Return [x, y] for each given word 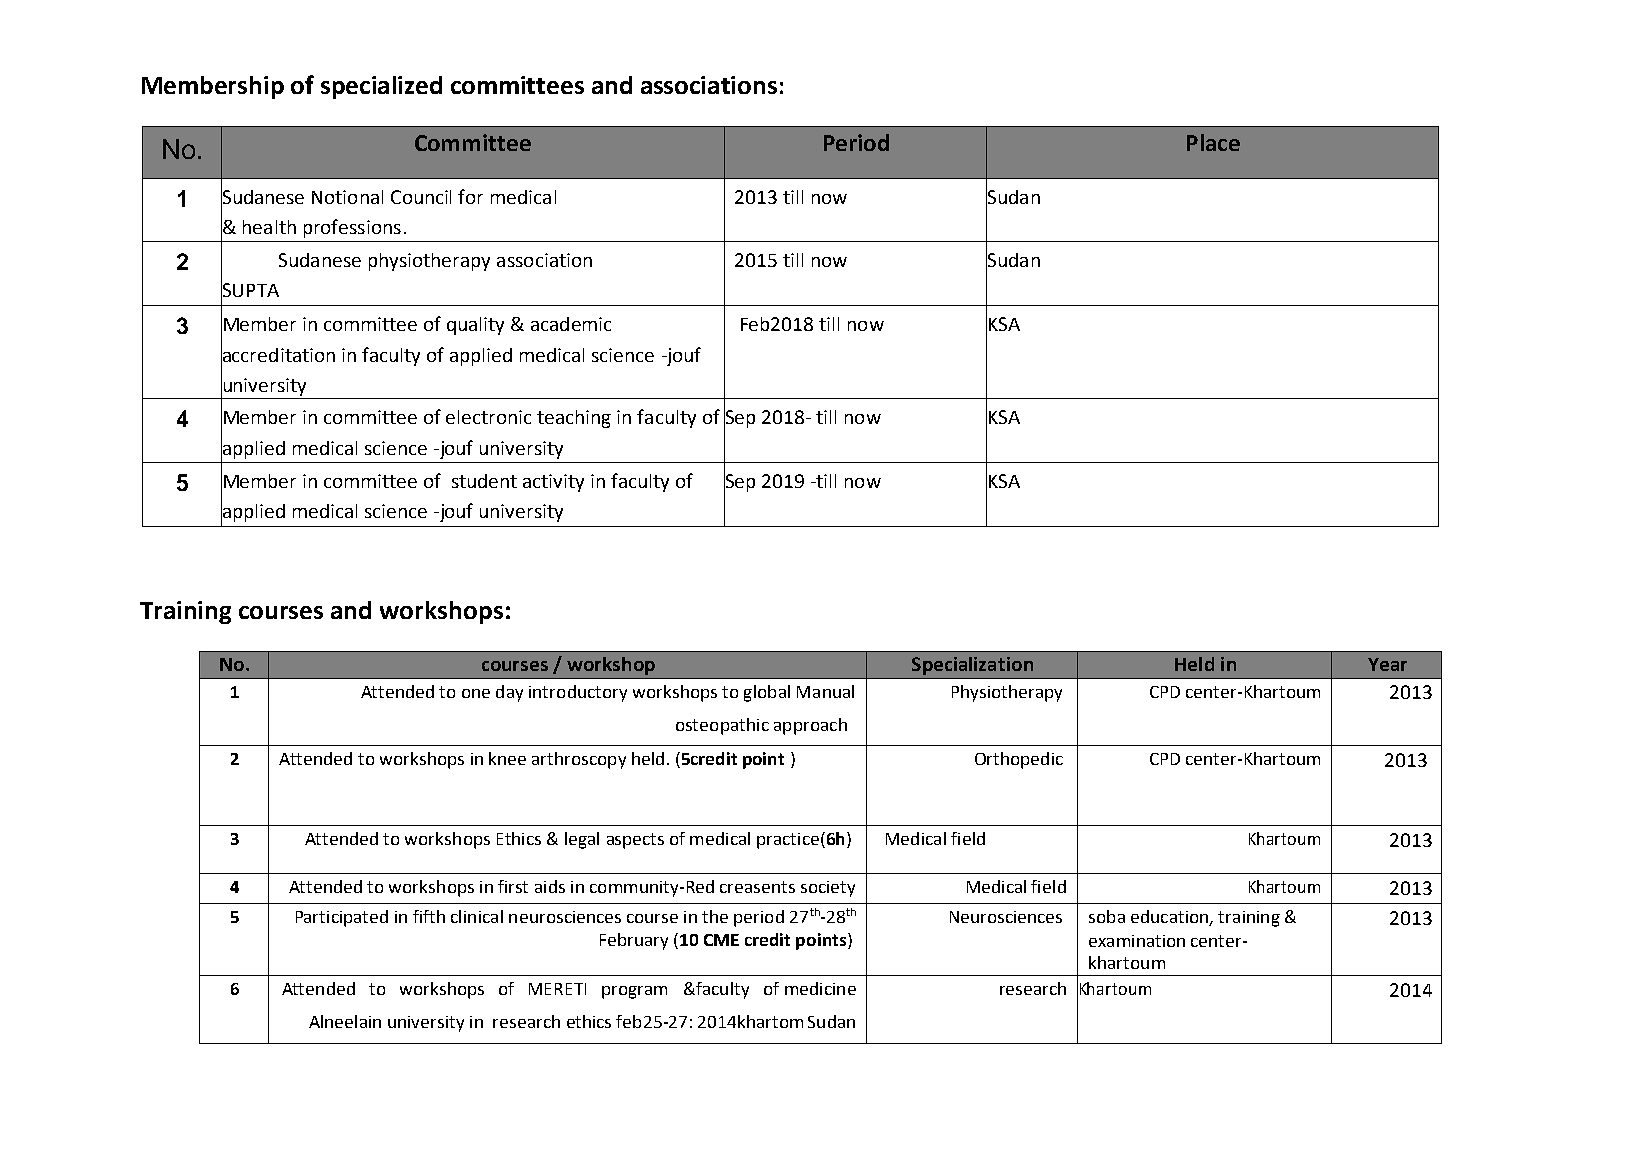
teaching [574, 419]
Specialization [972, 666]
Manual [825, 691]
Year [1387, 664]
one [476, 693]
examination [1137, 941]
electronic [488, 417]
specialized [381, 87]
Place [1213, 142]
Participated [342, 918]
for [470, 196]
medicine [820, 988]
